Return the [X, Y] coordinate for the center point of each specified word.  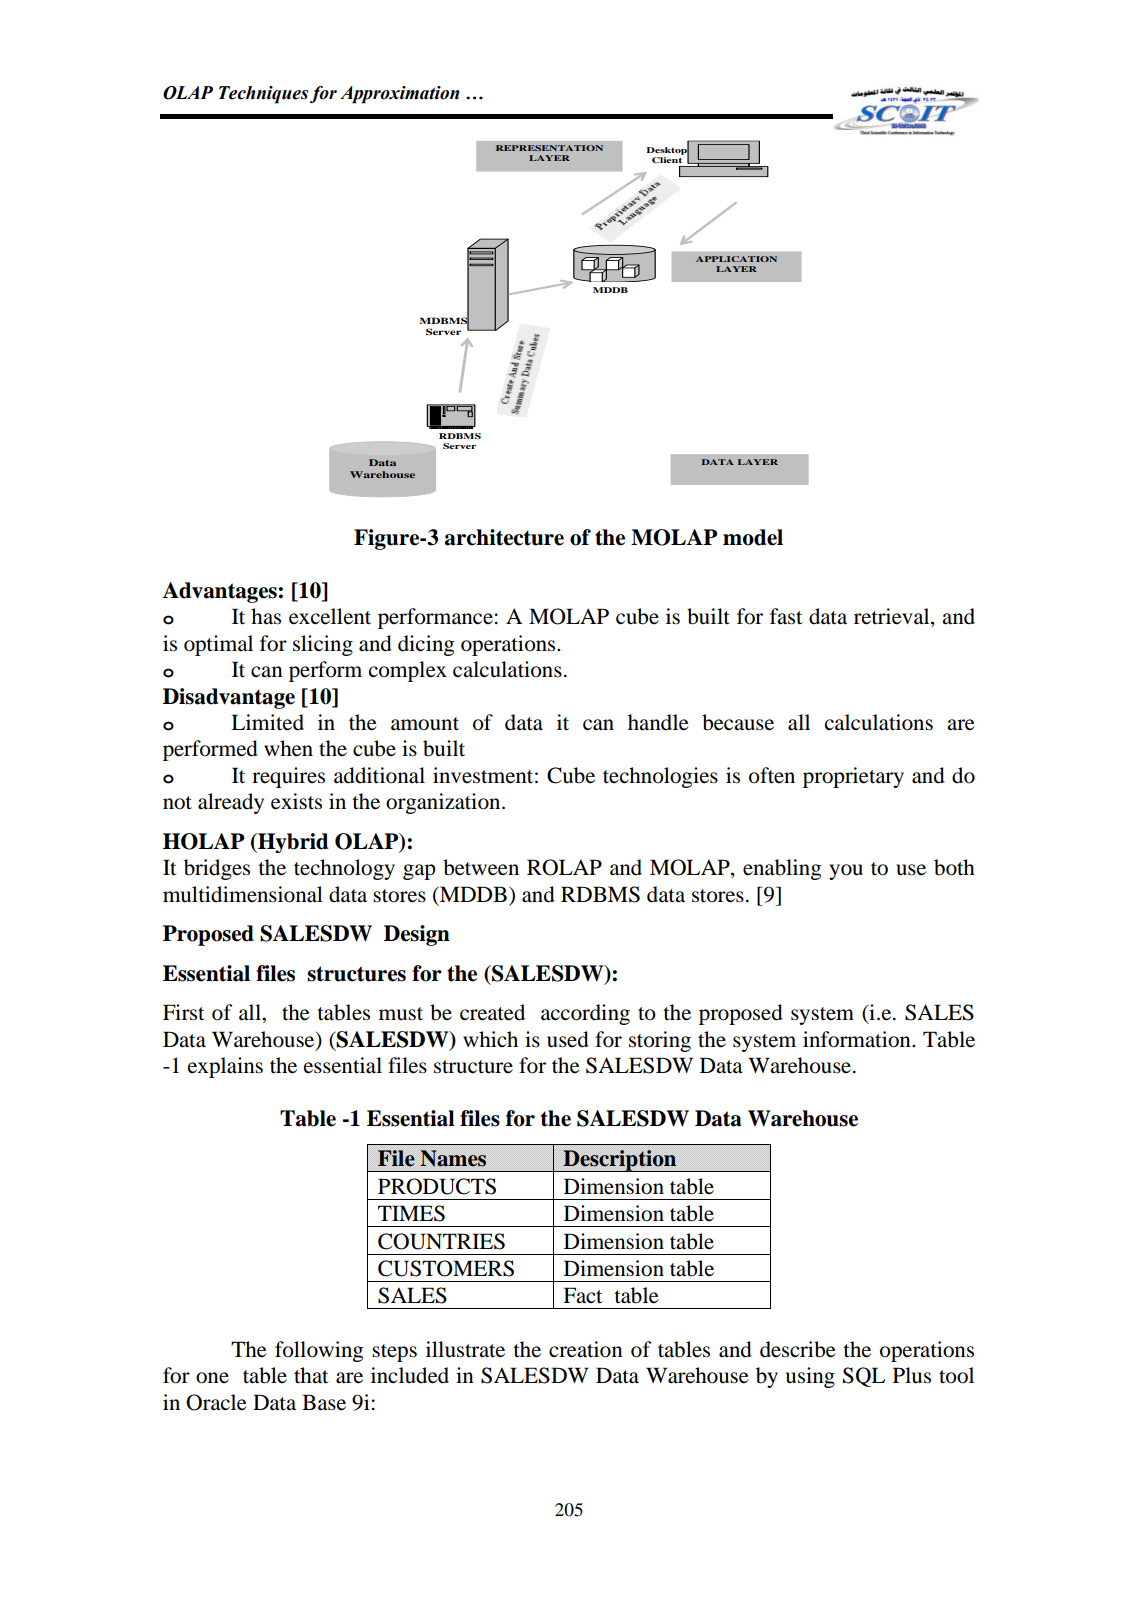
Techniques [263, 95]
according [585, 1014]
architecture [504, 537]
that [311, 1375]
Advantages [219, 592]
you [846, 872]
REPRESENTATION [549, 148]
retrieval [893, 617]
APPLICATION [736, 259]
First [184, 1012]
